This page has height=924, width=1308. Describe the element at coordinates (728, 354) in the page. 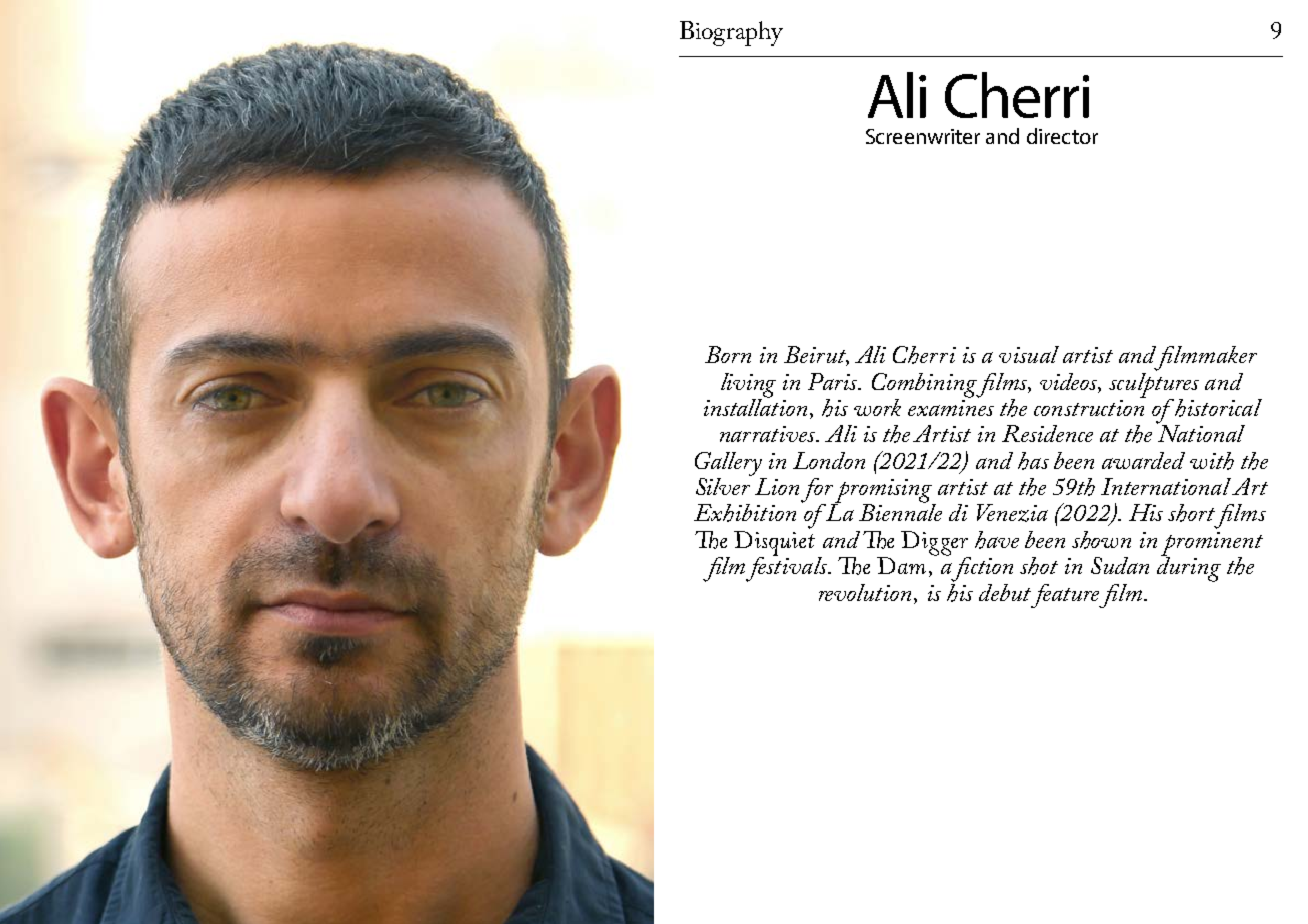

I see `Born` at that location.
